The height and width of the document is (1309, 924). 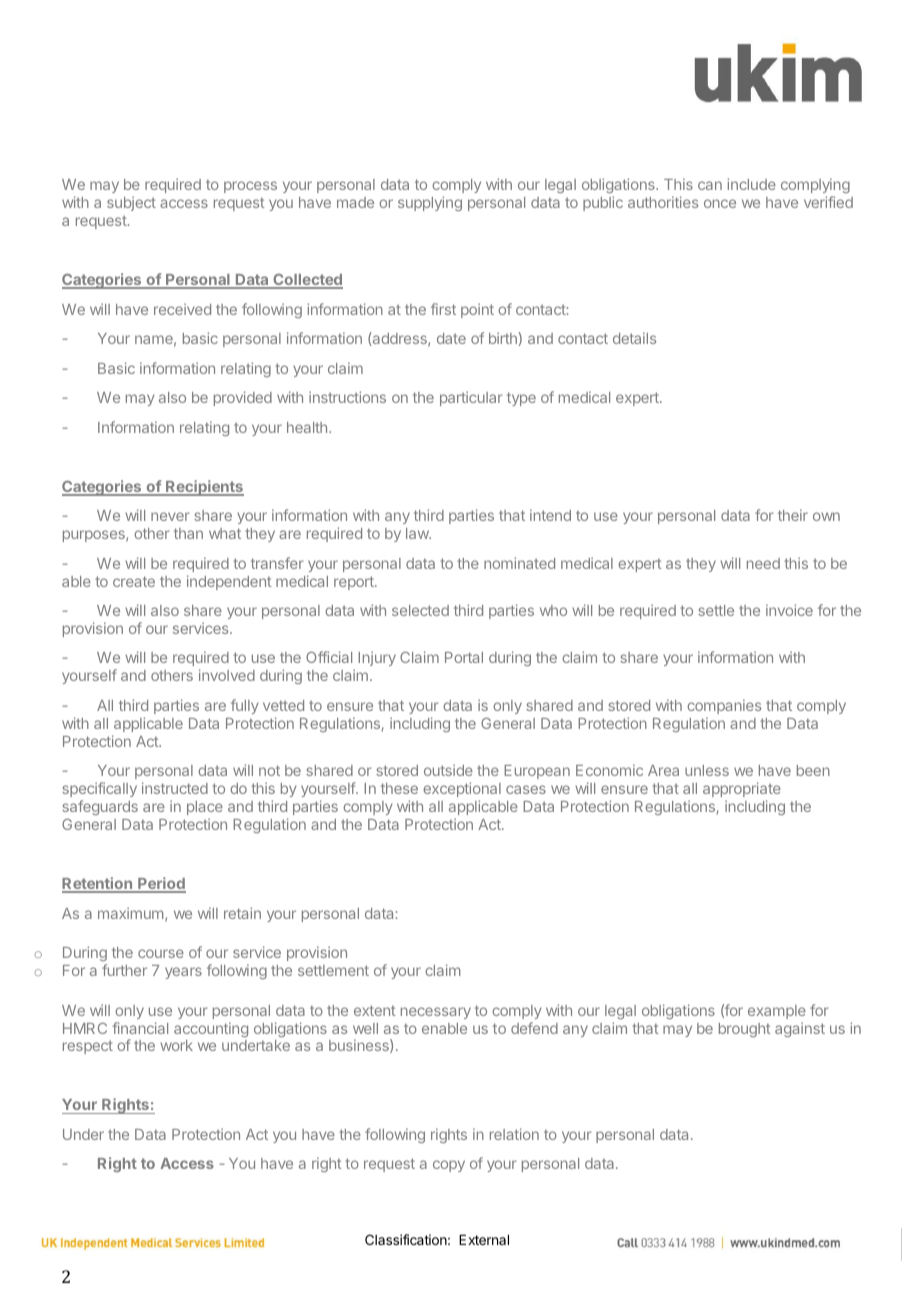 I want to click on necessary, so click(x=436, y=1013).
